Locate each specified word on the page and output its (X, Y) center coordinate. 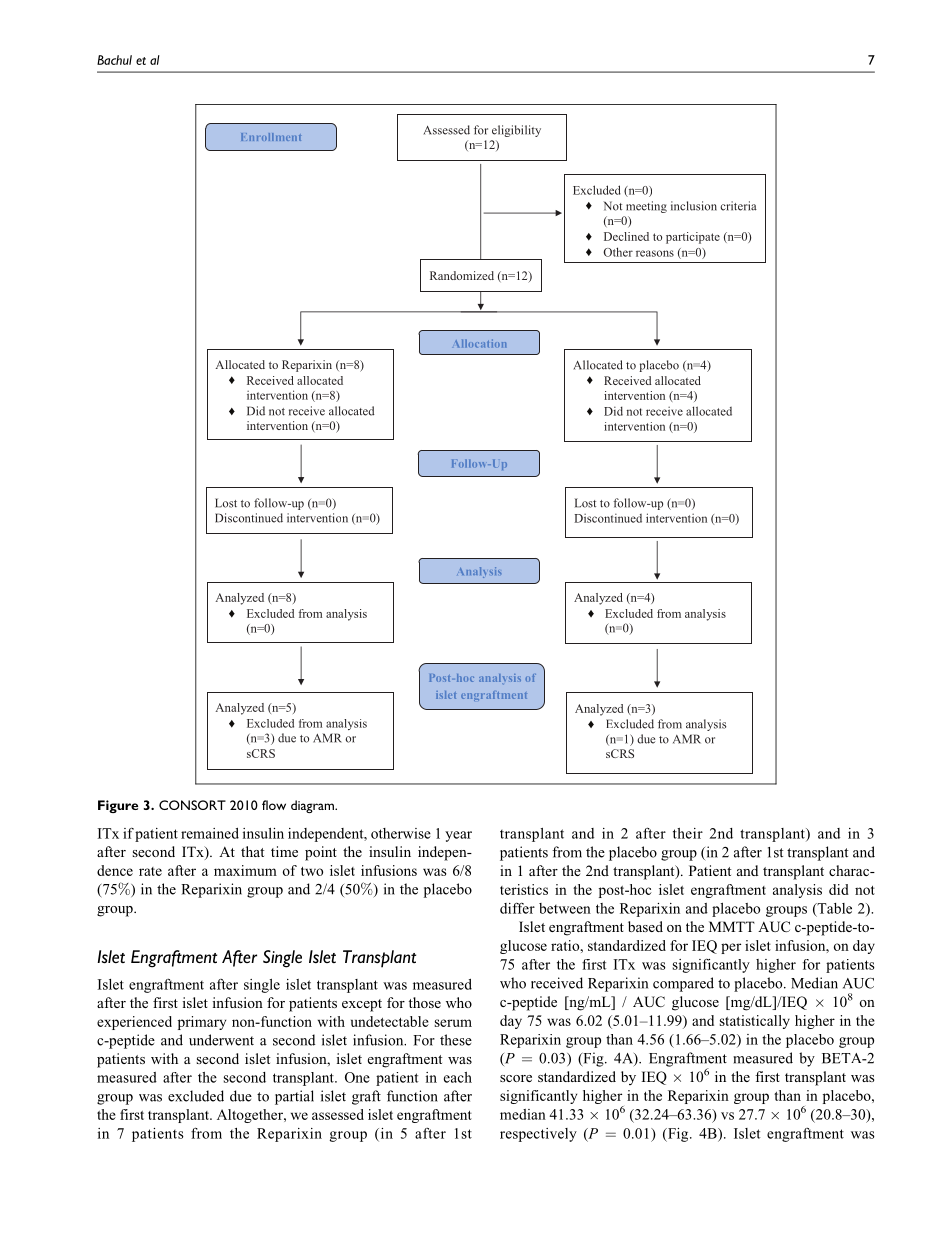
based (645, 926)
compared (683, 984)
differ (517, 908)
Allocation (480, 343)
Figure (118, 806)
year (458, 836)
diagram (313, 806)
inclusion (694, 206)
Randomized (462, 275)
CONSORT (192, 805)
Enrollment (271, 137)
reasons (655, 253)
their (688, 833)
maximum (245, 870)
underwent (221, 1040)
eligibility (516, 131)
